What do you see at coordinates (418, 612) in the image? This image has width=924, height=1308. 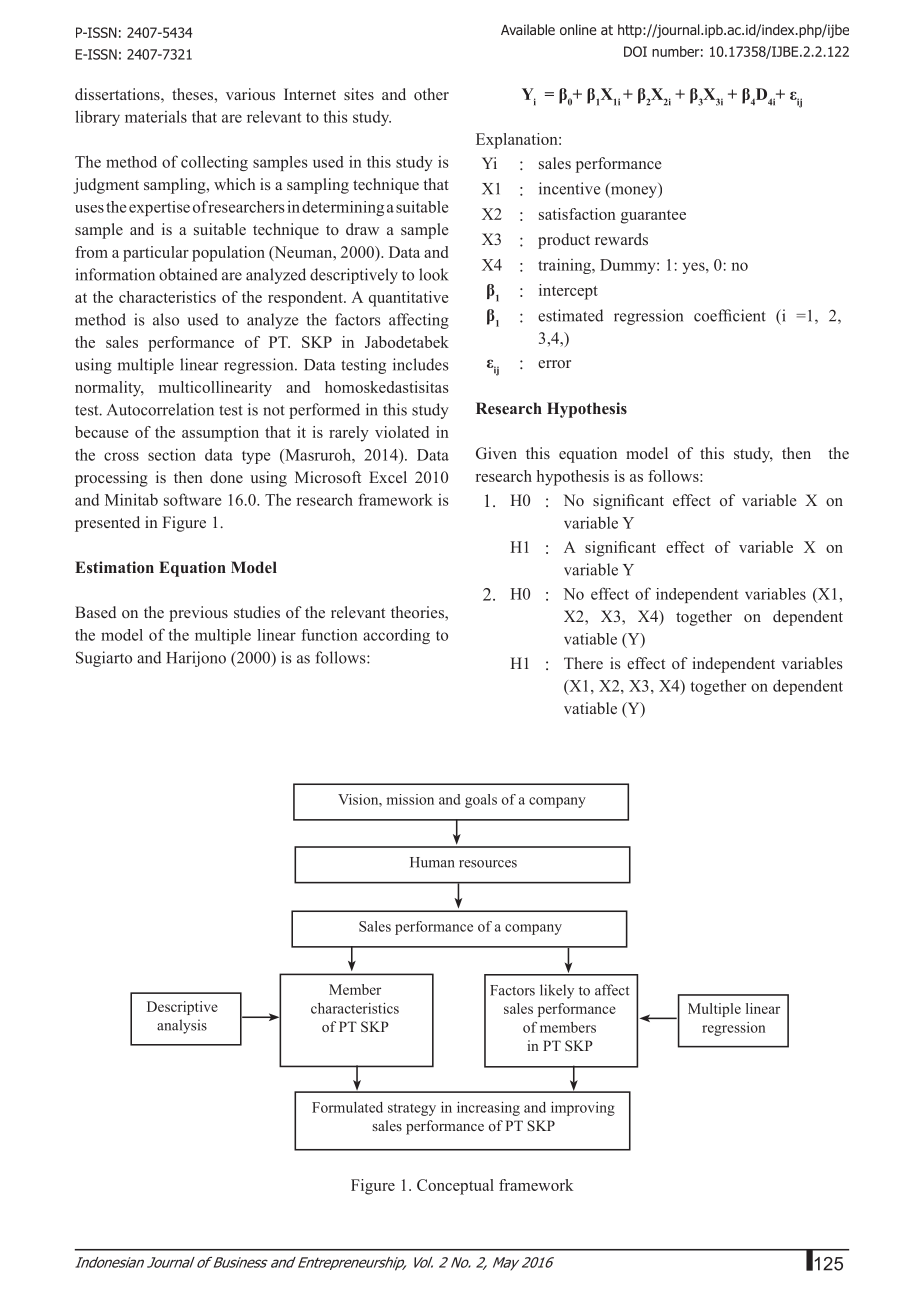 I see `theories` at bounding box center [418, 612].
